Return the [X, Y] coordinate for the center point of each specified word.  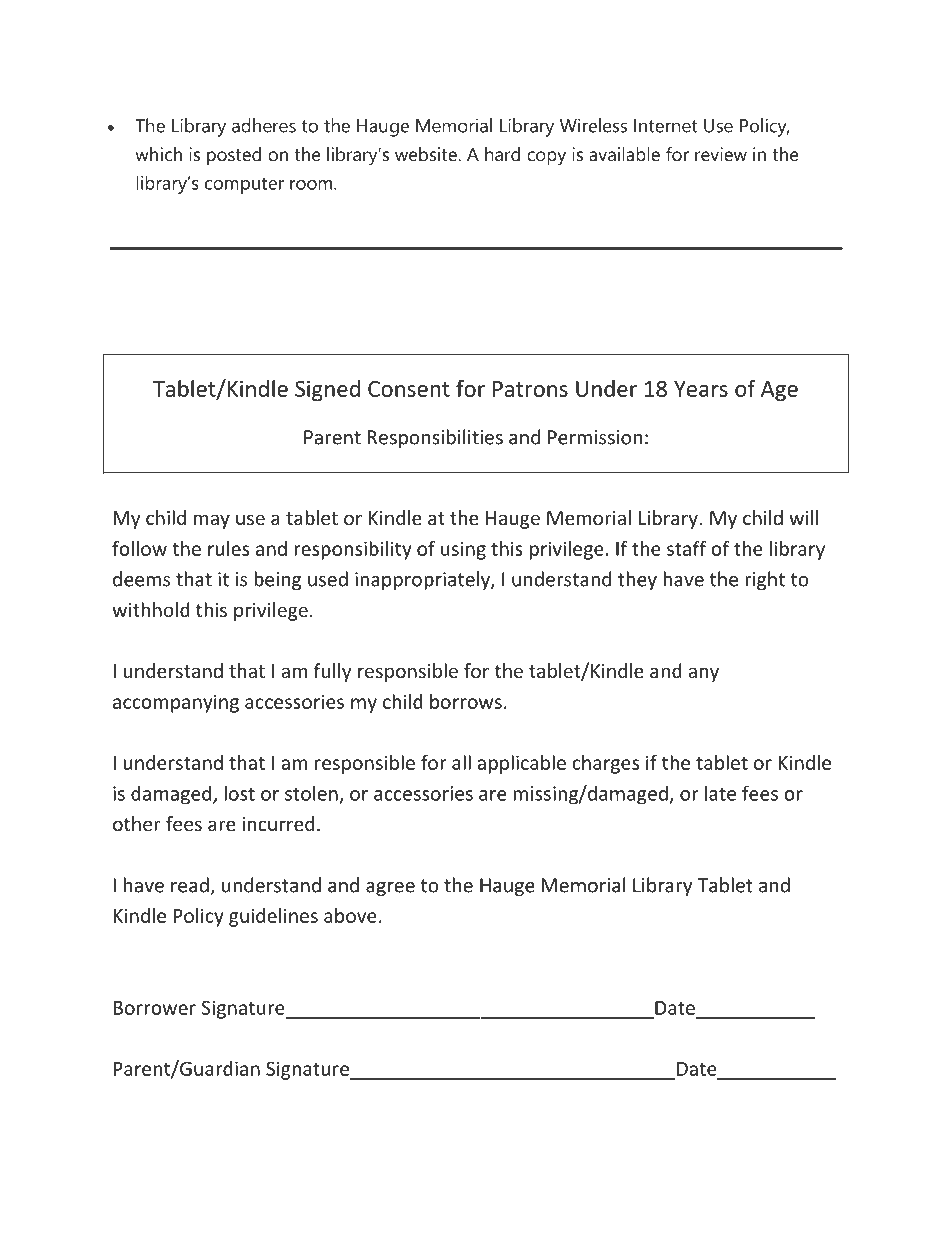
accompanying [176, 703]
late [720, 793]
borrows [466, 701]
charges [605, 764]
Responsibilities [435, 438]
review [721, 154]
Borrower [155, 1008]
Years [701, 389]
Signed [327, 390]
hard [502, 154]
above [350, 915]
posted [234, 156]
